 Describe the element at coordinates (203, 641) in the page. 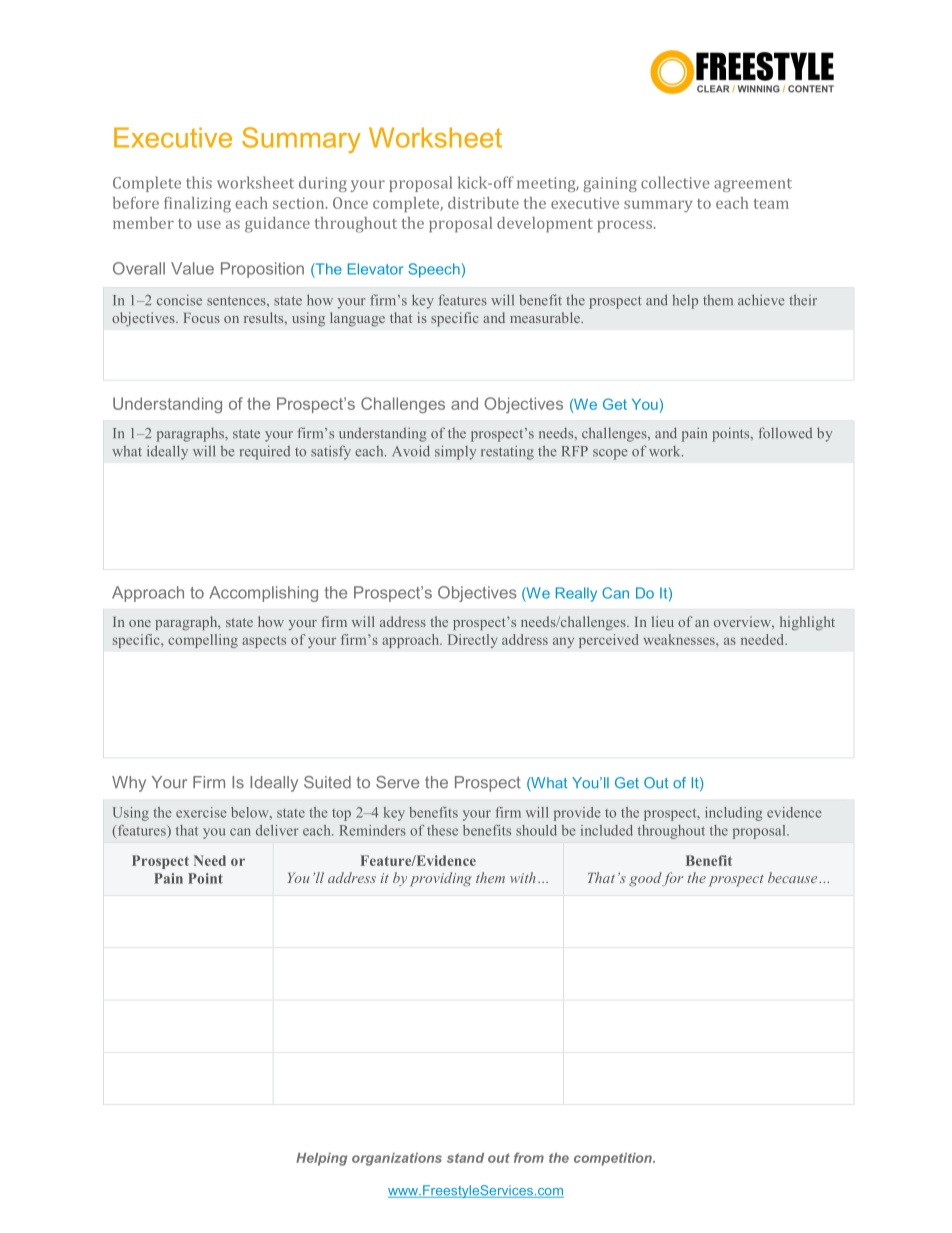

I see `compelling` at that location.
